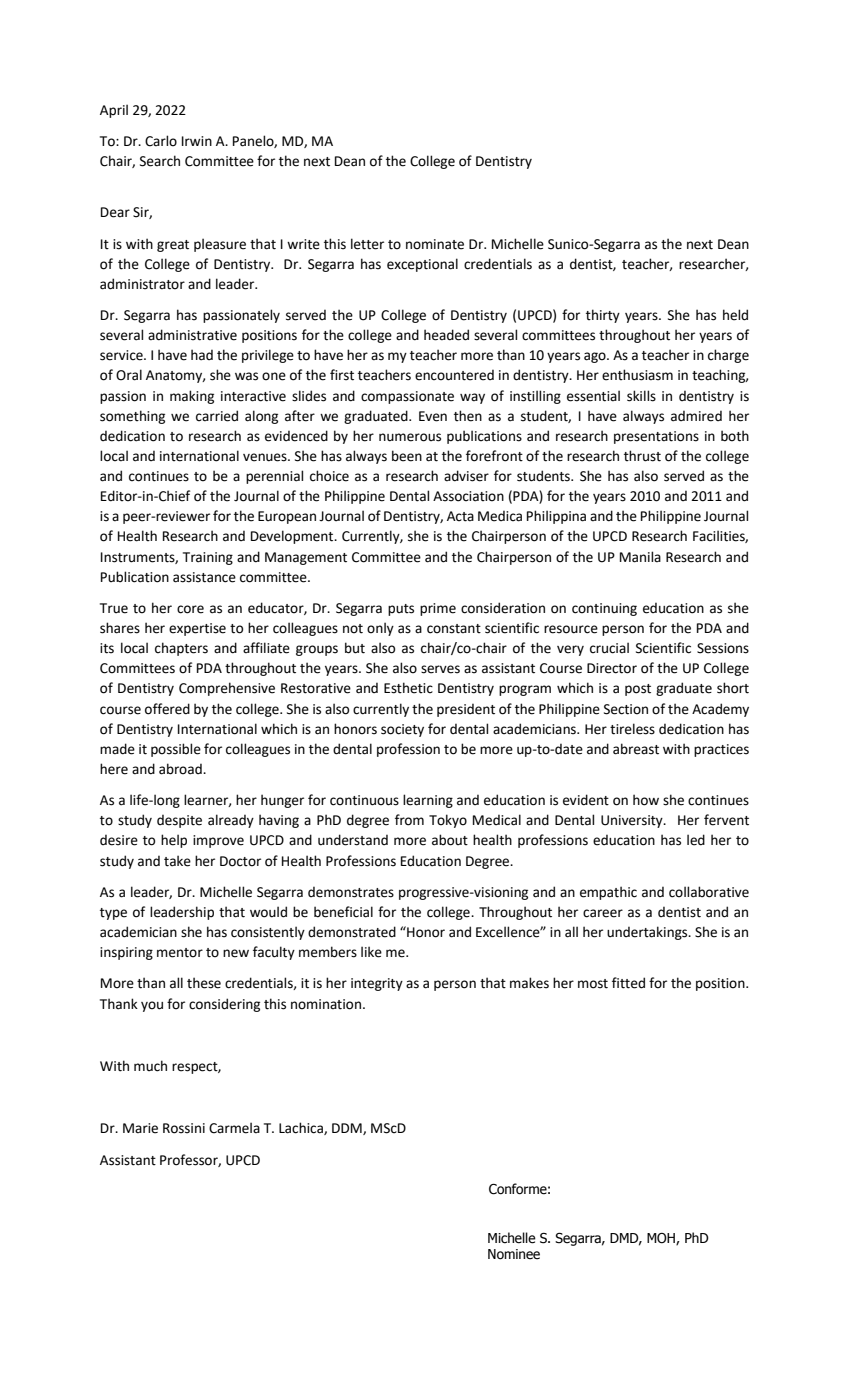  What do you see at coordinates (184, 1128) in the screenshot?
I see `Rossini` at bounding box center [184, 1128].
